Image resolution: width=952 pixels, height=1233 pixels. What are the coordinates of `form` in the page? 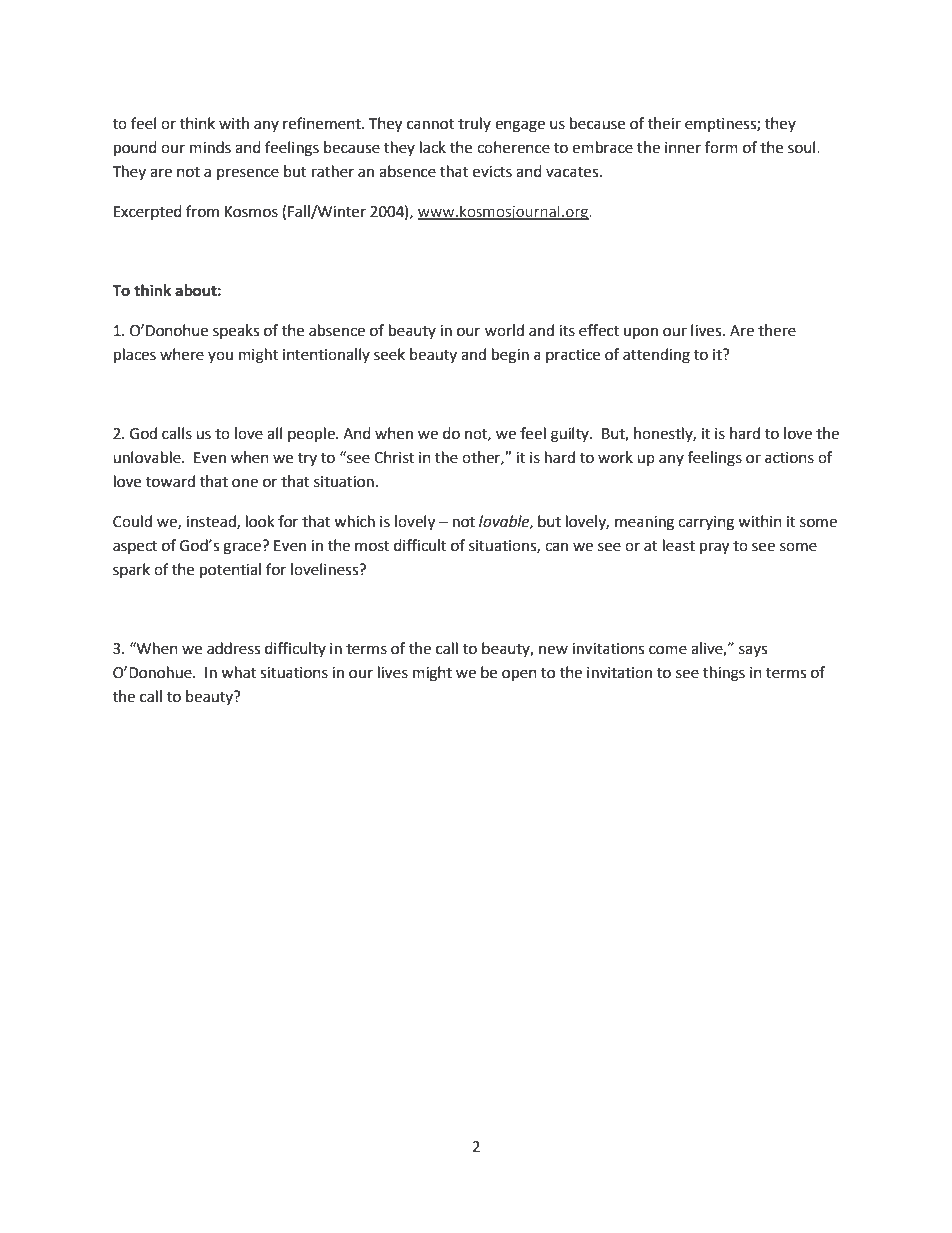 It's located at (721, 147).
